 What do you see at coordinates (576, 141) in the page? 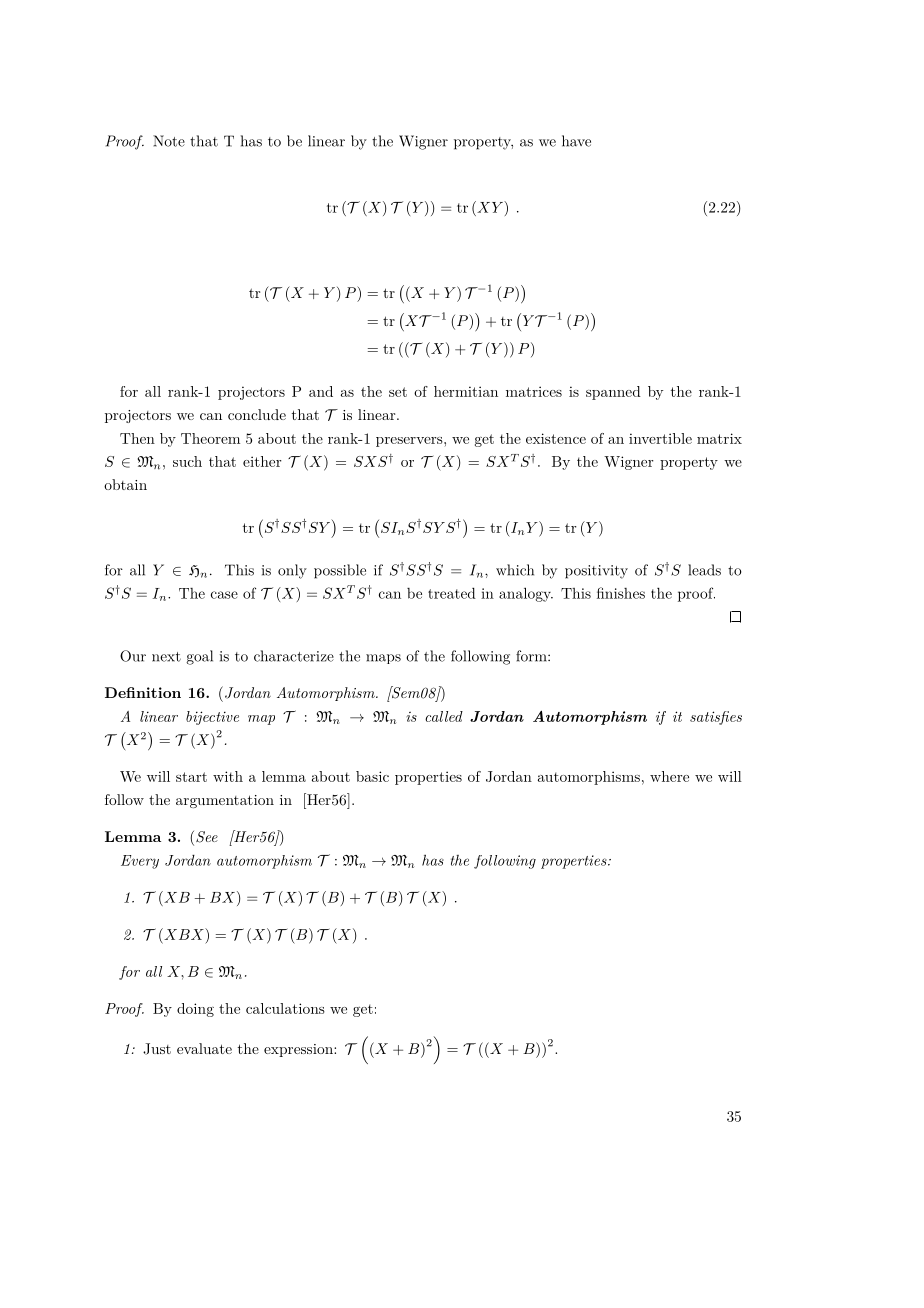
I see `have` at bounding box center [576, 141].
